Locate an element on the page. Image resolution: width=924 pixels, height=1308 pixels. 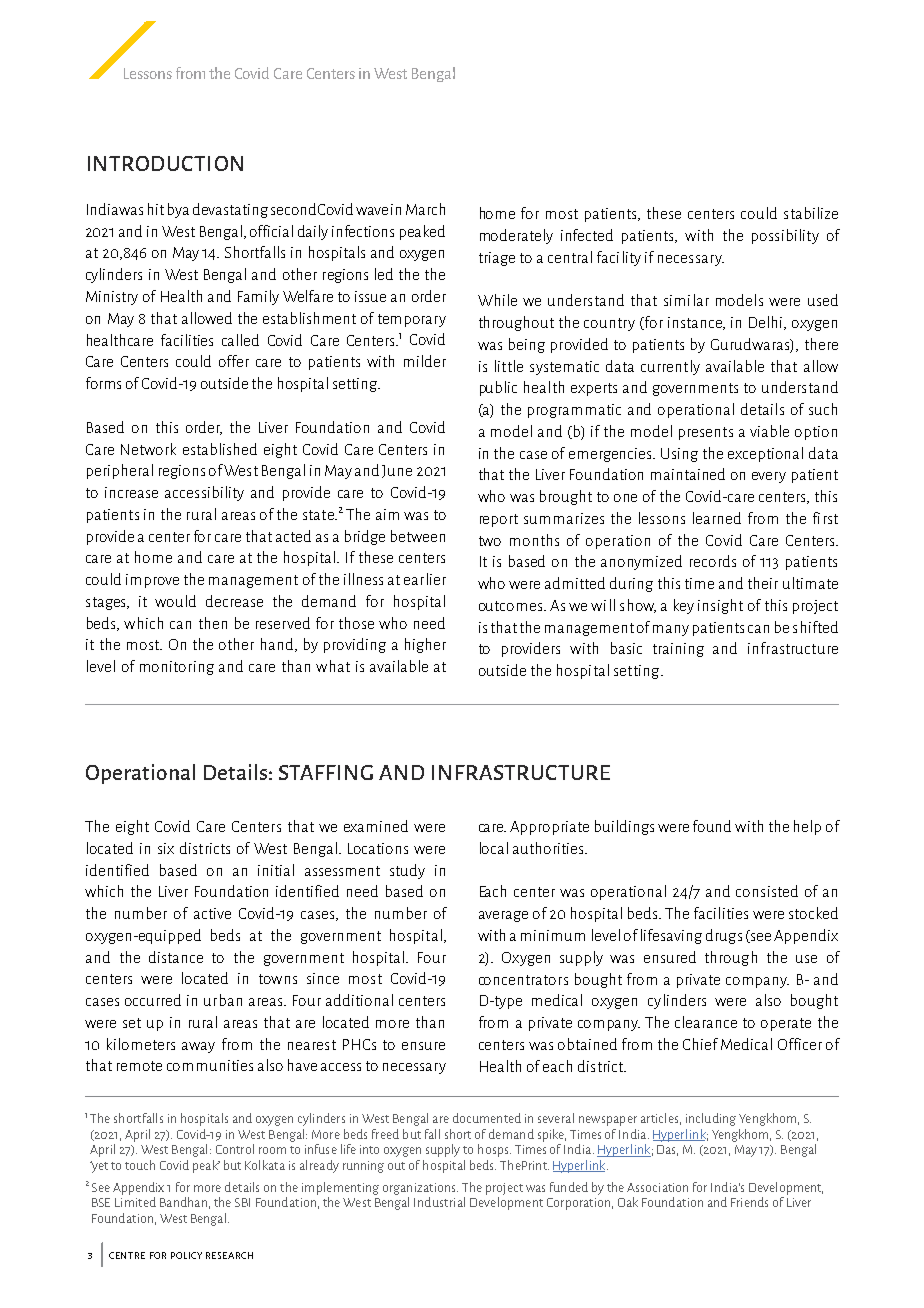
exceptional is located at coordinates (765, 454).
